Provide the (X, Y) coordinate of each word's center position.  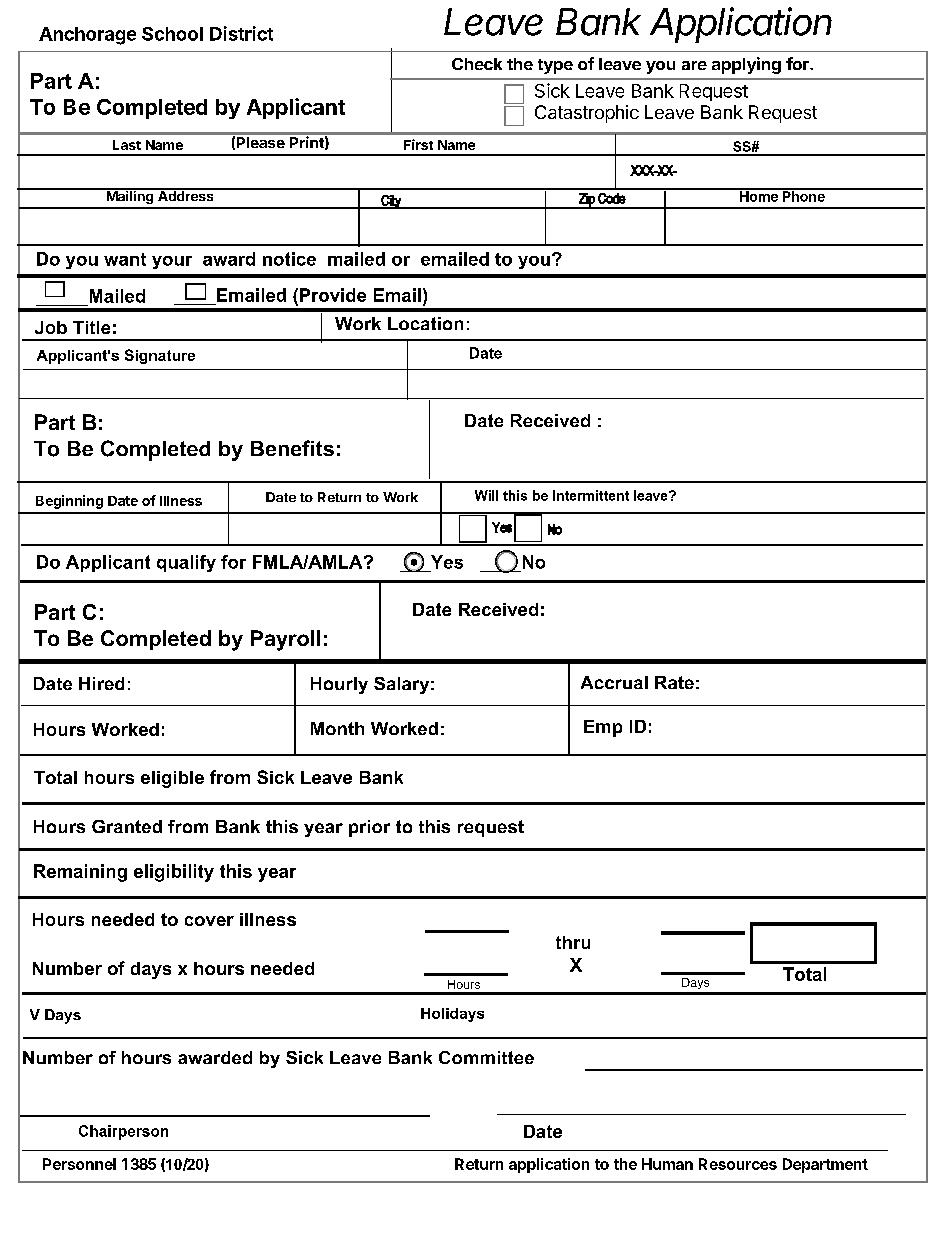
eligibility (174, 873)
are (694, 65)
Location (425, 323)
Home (759, 195)
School (172, 34)
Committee (486, 1057)
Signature (160, 356)
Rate (674, 682)
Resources (738, 1164)
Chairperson (123, 1132)
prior (369, 828)
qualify (186, 563)
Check (477, 64)
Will (486, 495)
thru (573, 942)
